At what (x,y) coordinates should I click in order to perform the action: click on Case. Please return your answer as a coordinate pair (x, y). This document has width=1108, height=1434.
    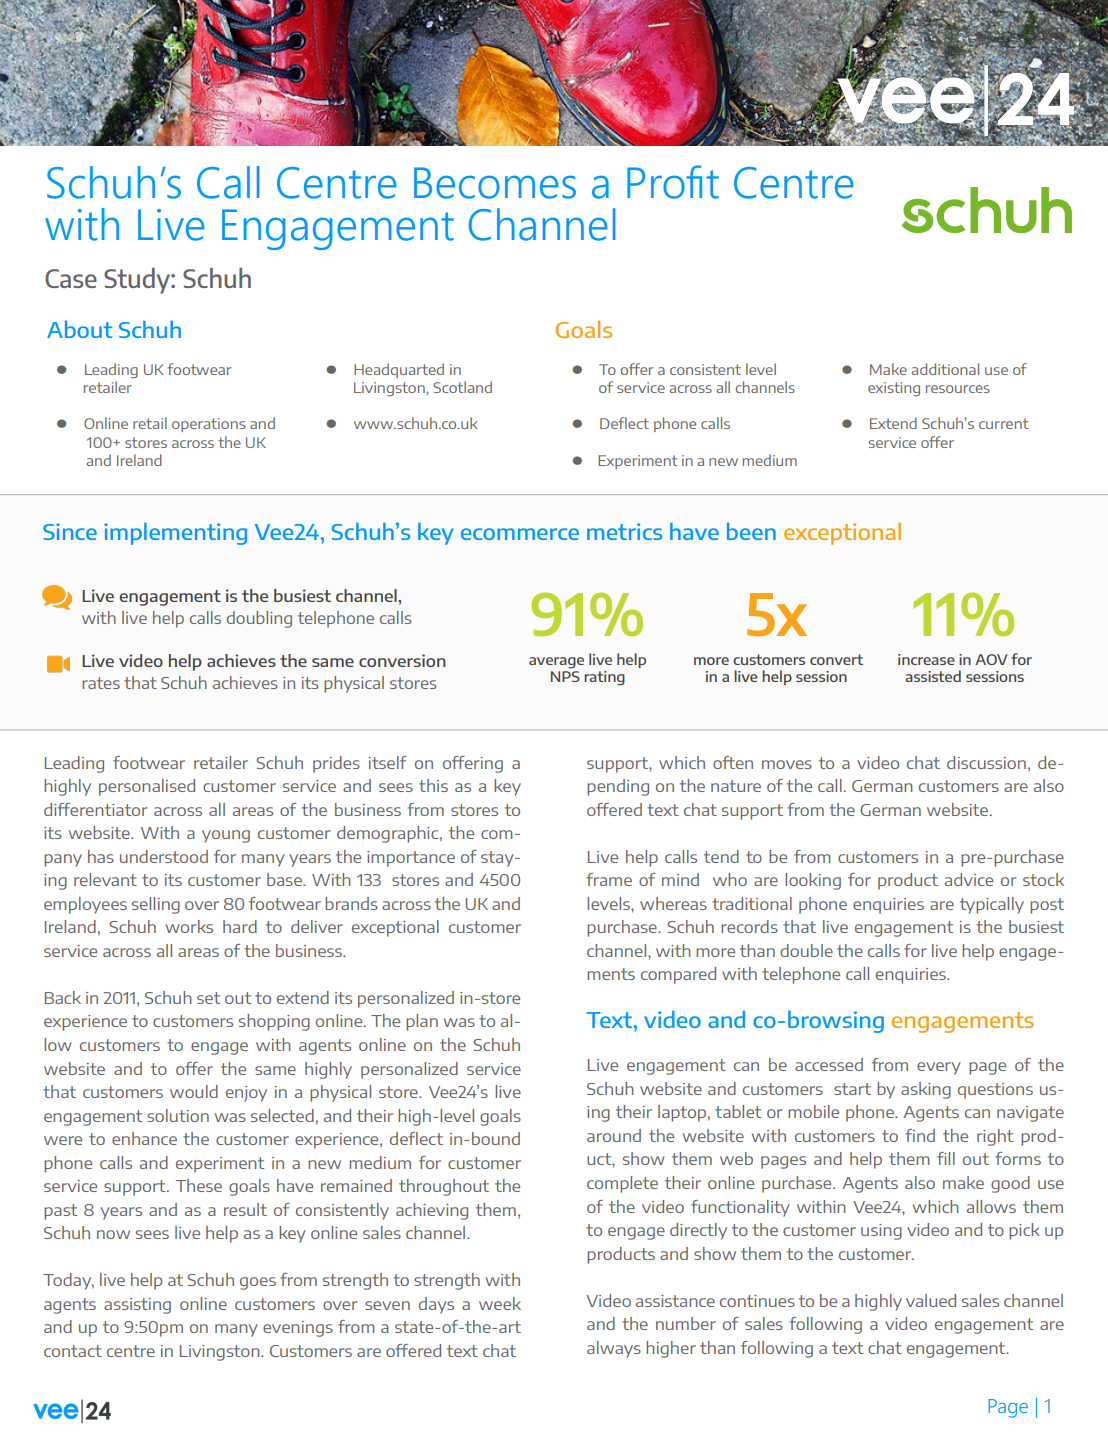
    Looking at the image, I should click on (71, 278).
